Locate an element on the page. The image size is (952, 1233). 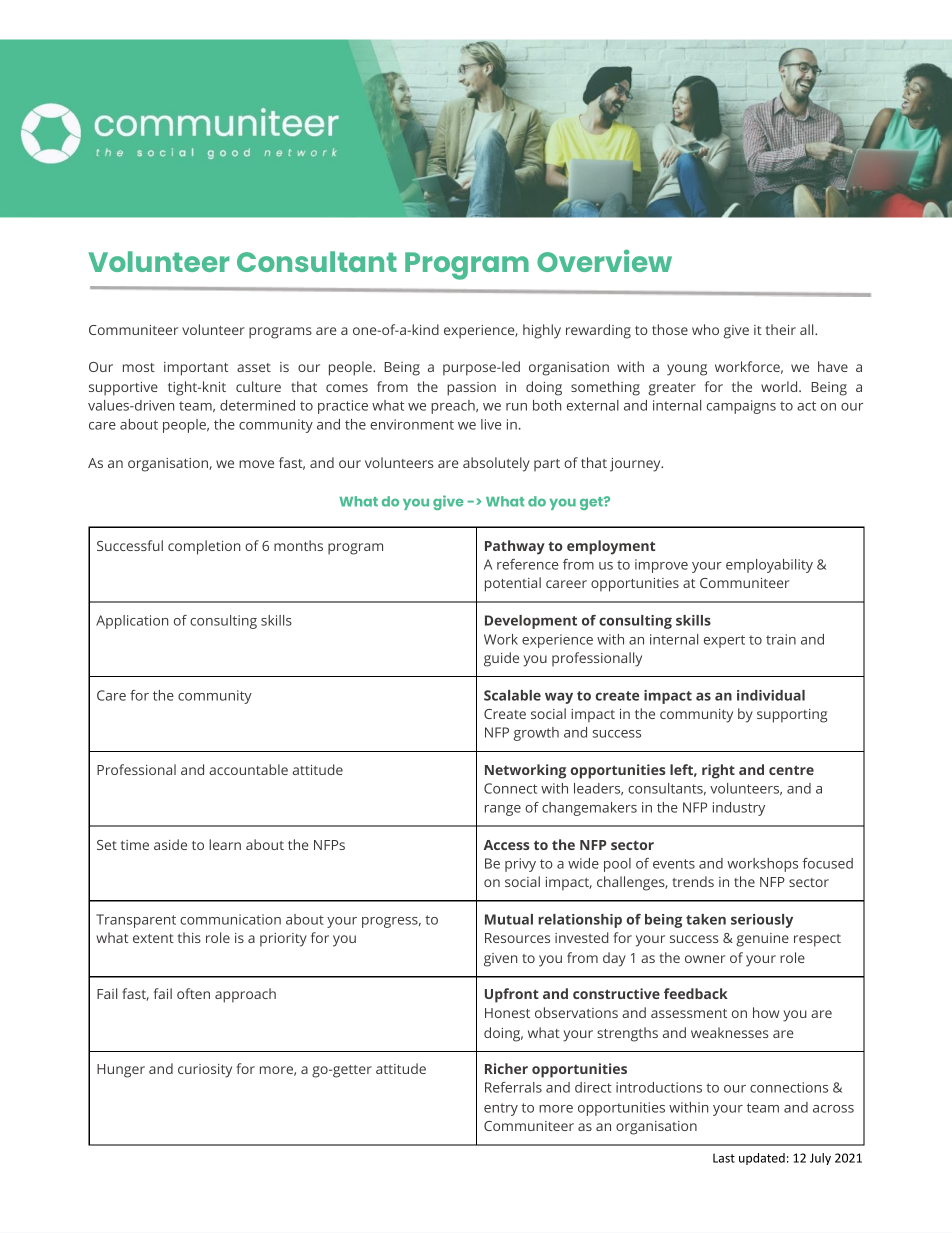
important is located at coordinates (196, 369).
